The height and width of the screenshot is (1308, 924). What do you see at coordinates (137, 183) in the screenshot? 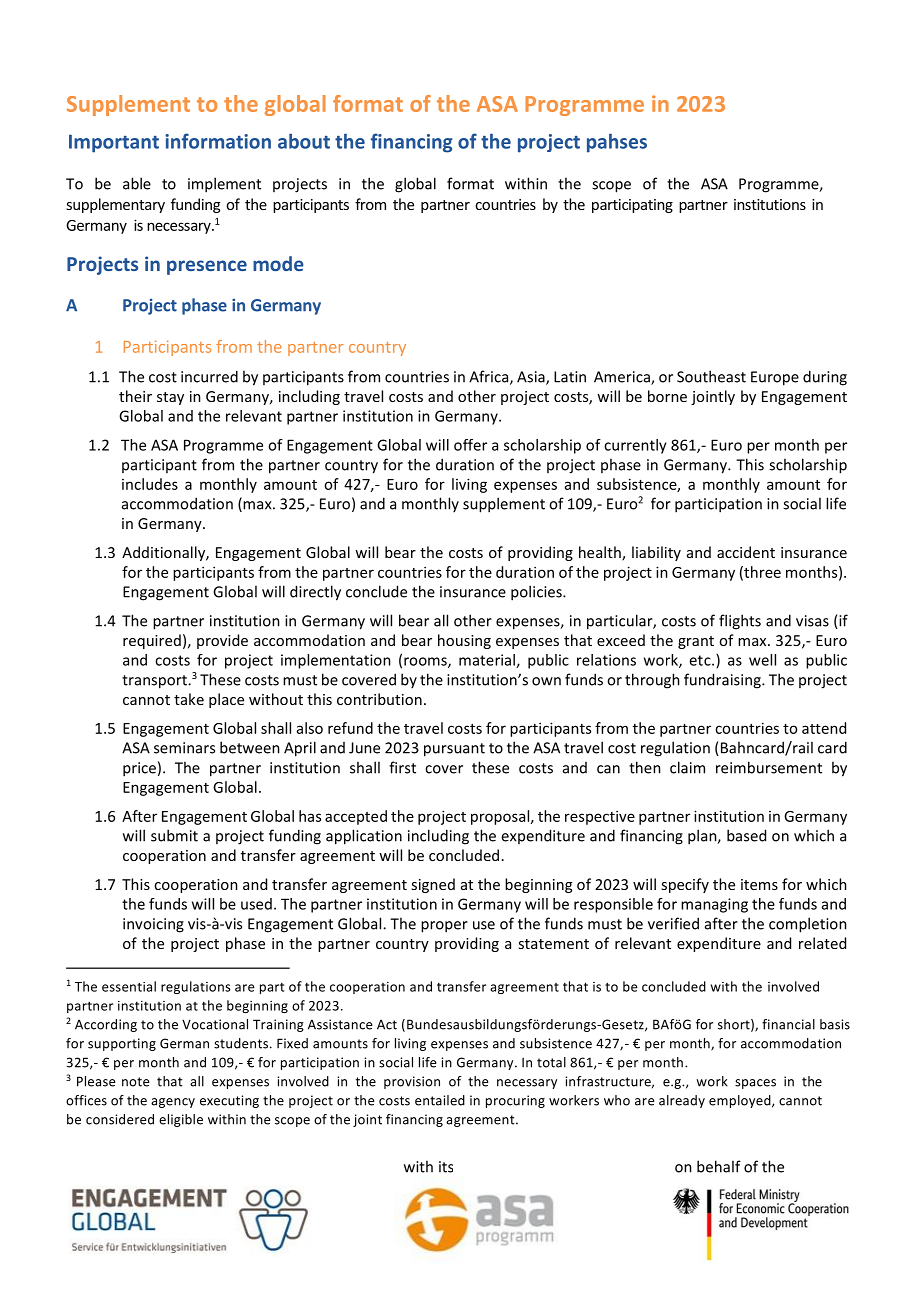
I see `able` at bounding box center [137, 183].
